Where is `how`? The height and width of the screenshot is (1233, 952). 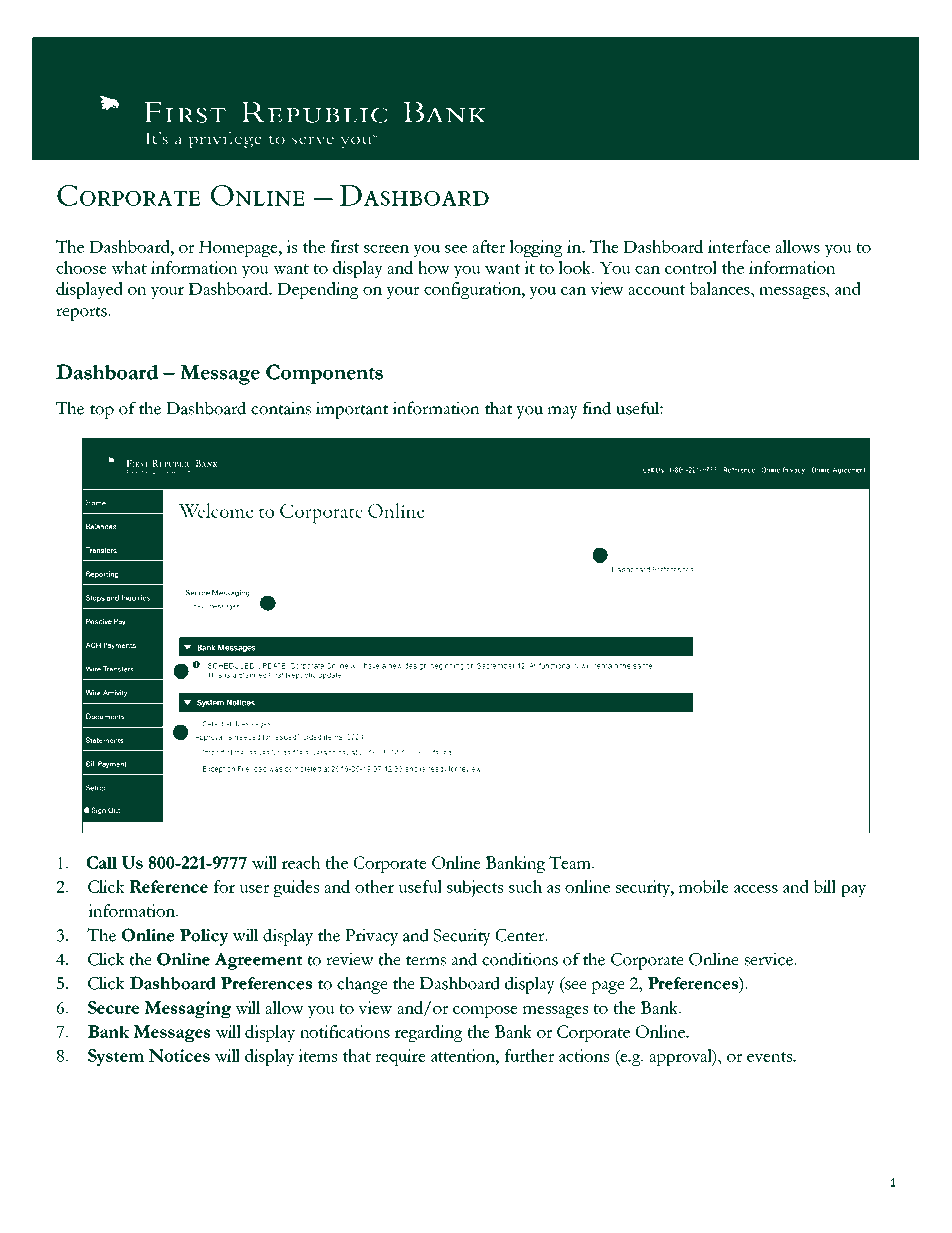 how is located at coordinates (434, 267).
